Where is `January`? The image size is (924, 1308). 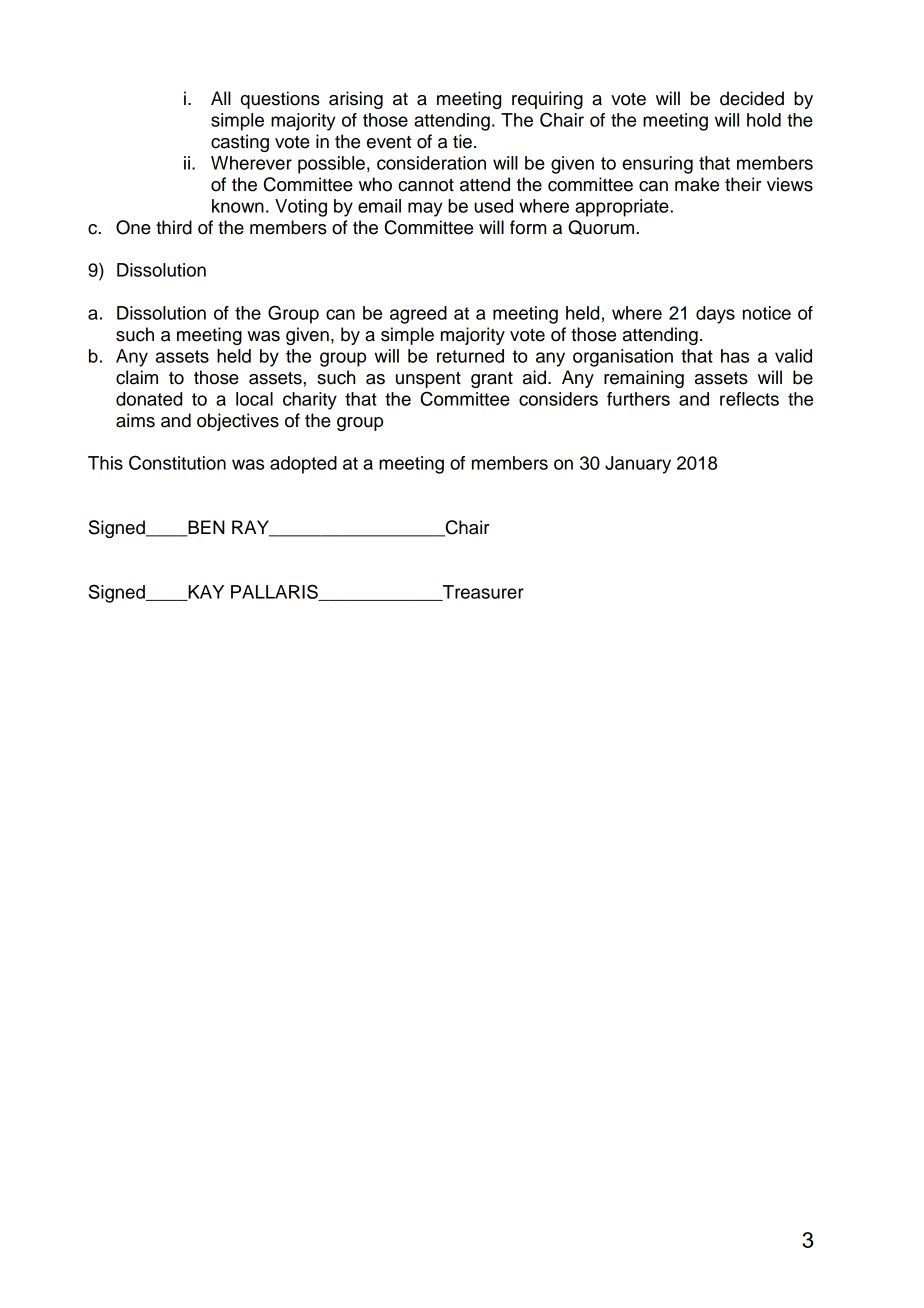 January is located at coordinates (638, 465).
